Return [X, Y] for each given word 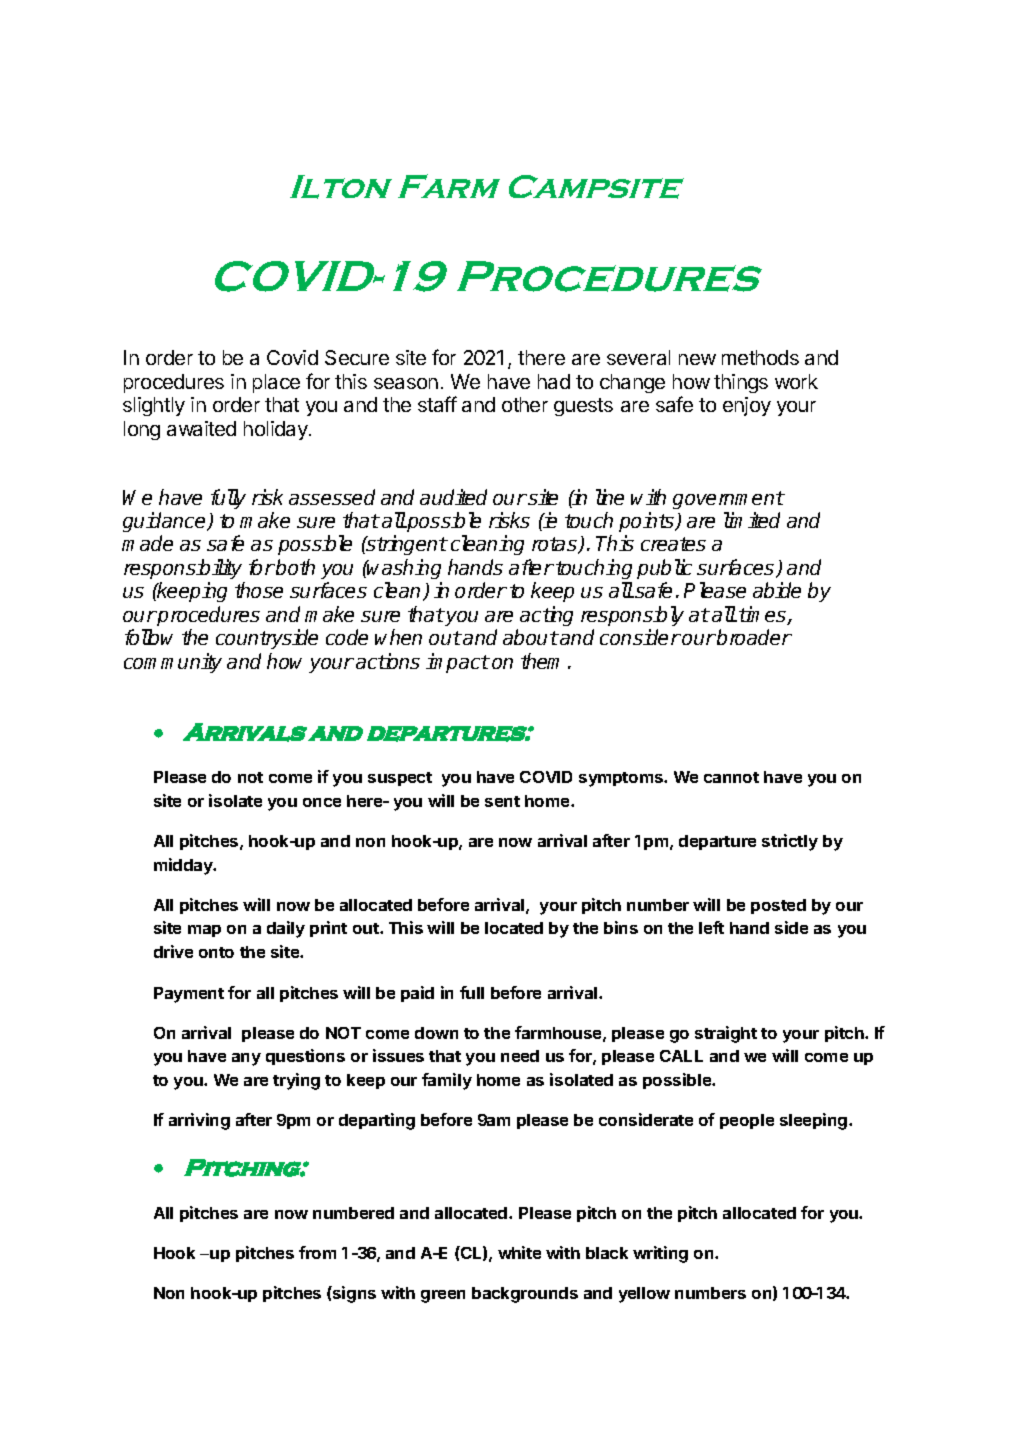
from [317, 1252]
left [711, 927]
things [741, 383]
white [519, 1252]
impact [458, 663]
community [173, 663]
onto [216, 952]
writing [660, 1254]
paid [417, 994]
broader [754, 637]
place [276, 383]
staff [437, 404]
